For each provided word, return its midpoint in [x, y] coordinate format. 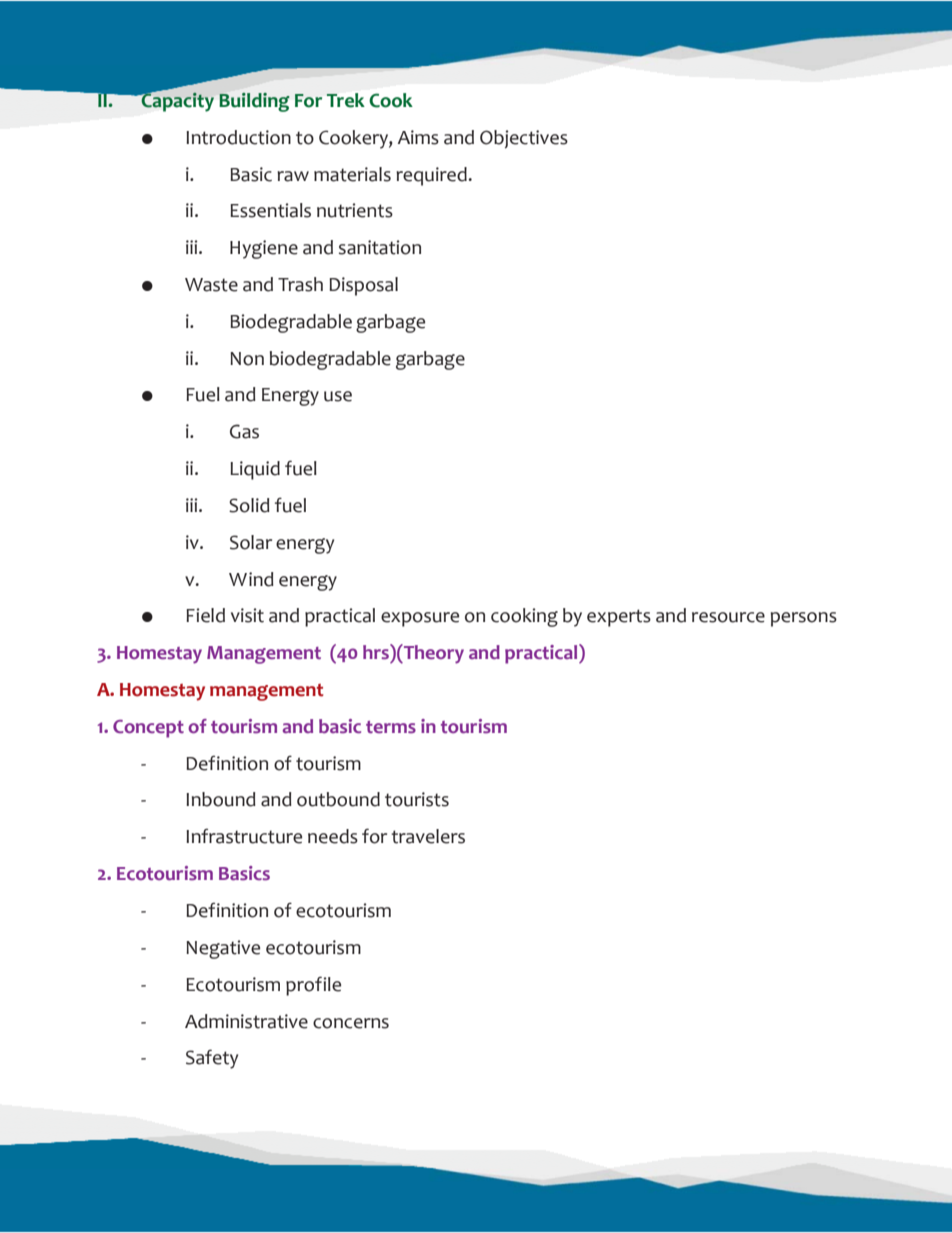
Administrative [246, 1021]
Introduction [238, 137]
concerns [351, 1023]
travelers [428, 836]
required [432, 176]
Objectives [524, 139]
